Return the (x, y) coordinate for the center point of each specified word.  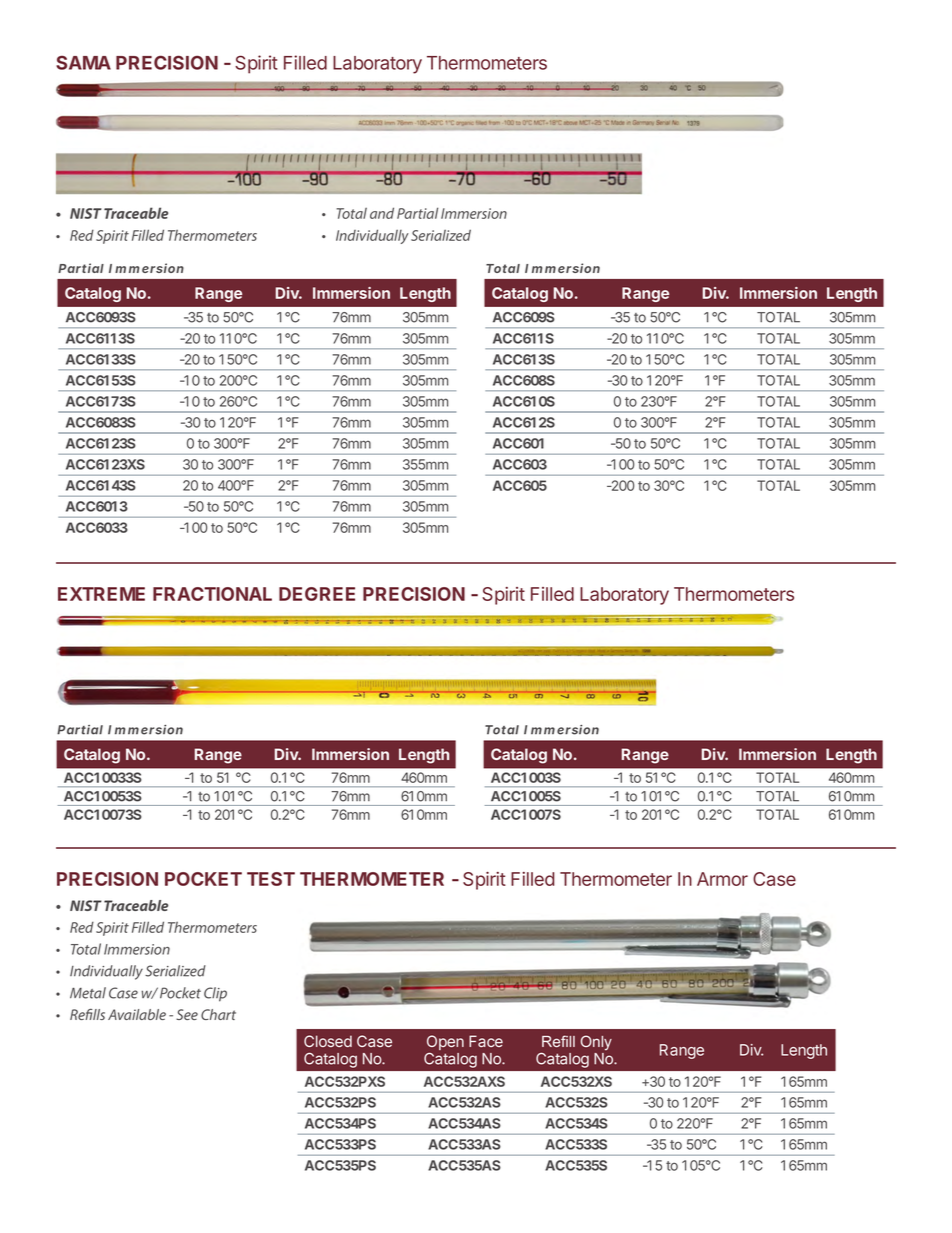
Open (445, 1042)
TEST (271, 879)
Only (596, 1042)
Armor (722, 879)
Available (137, 1014)
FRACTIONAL (212, 594)
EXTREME (101, 594)
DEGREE (317, 594)
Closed (328, 1041)
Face (486, 1041)
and (382, 213)
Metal (88, 993)
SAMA (83, 63)
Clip (215, 994)
